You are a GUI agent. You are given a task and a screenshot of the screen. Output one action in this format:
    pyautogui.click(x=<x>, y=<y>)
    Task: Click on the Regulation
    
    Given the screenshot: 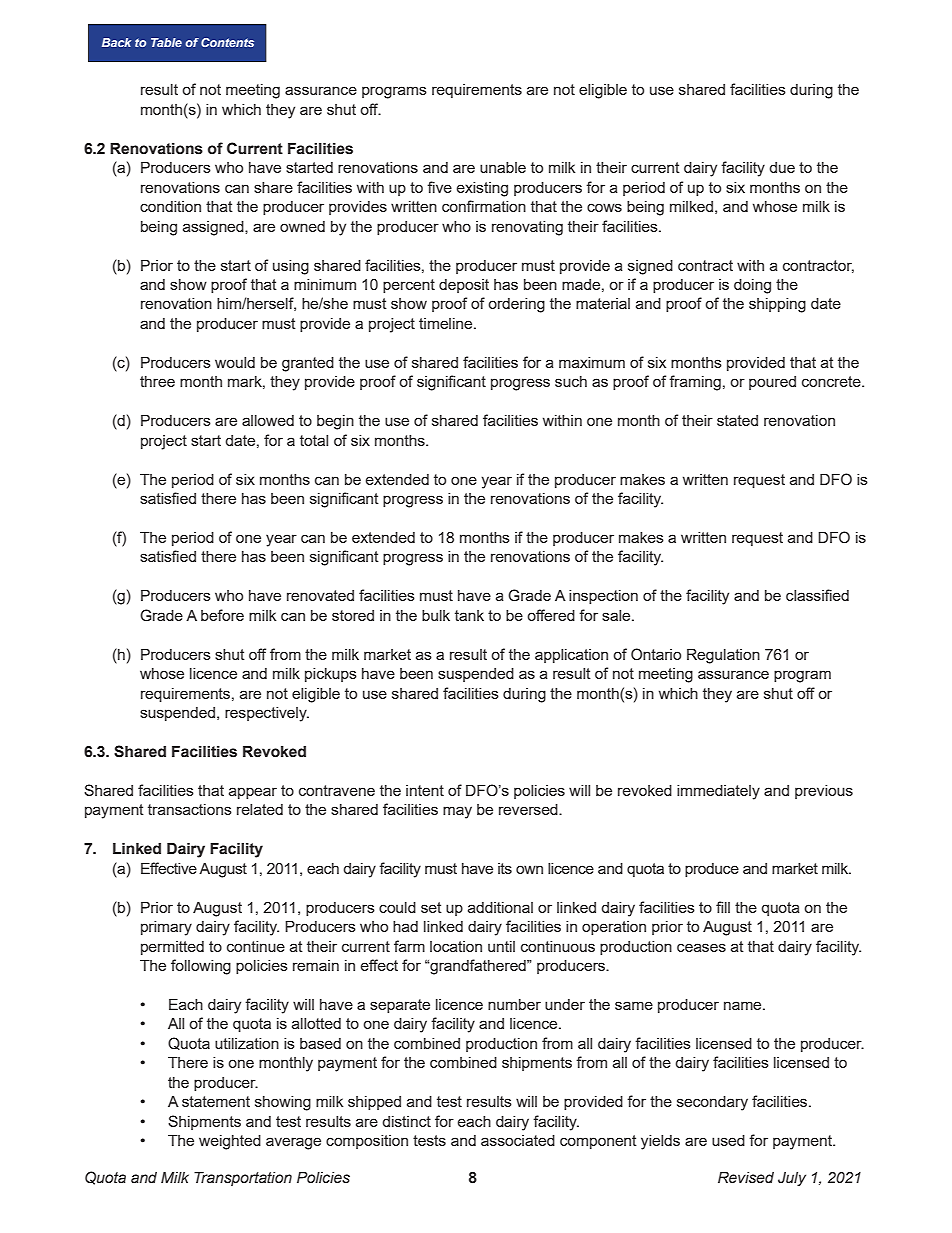 What is the action you would take?
    pyautogui.click(x=723, y=656)
